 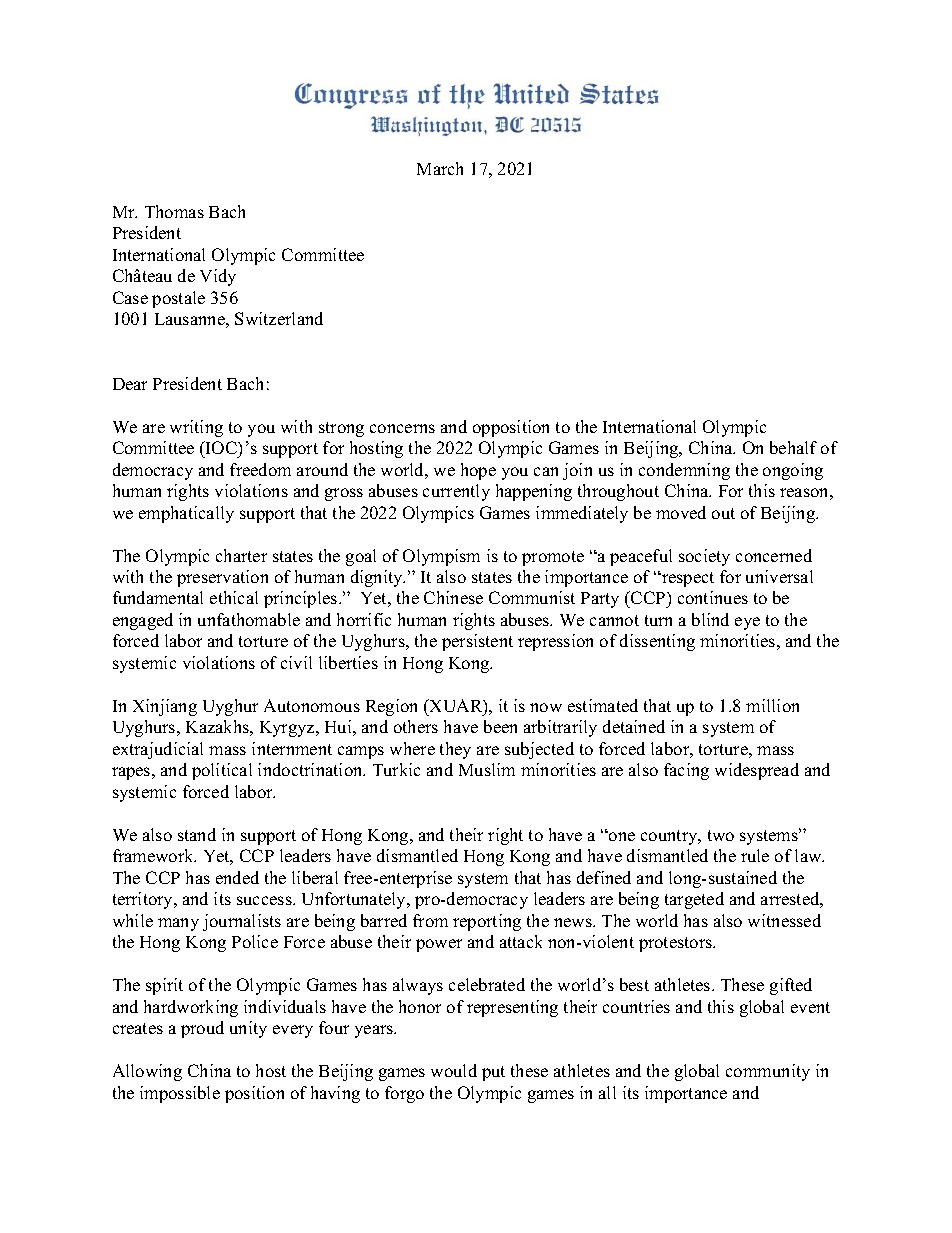 What do you see at coordinates (686, 1094) in the screenshot?
I see `importance` at bounding box center [686, 1094].
